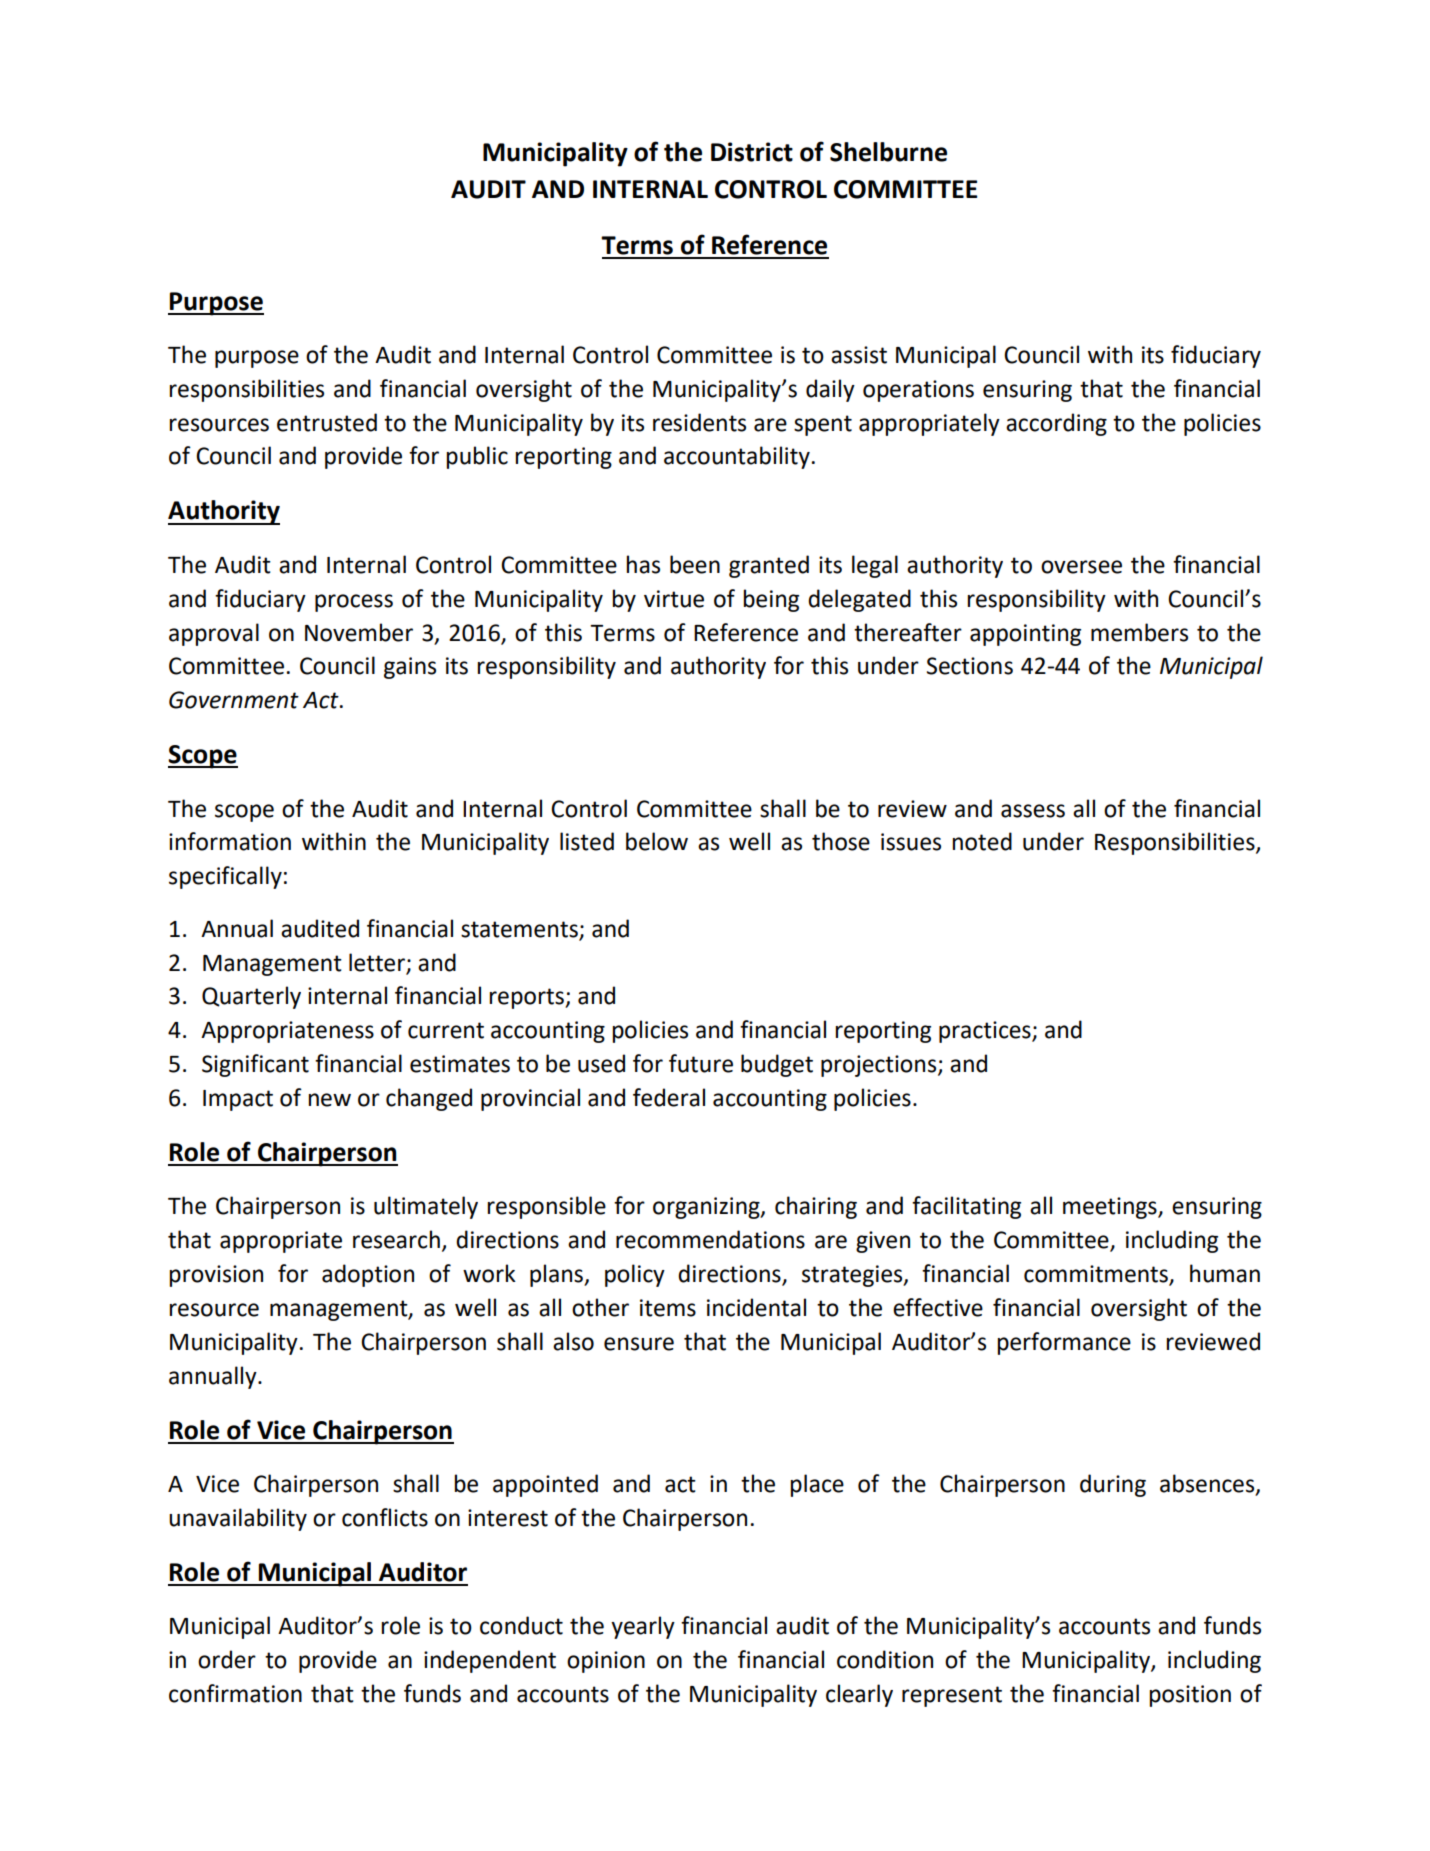  Describe the element at coordinates (368, 1275) in the image. I see `adoption` at that location.
